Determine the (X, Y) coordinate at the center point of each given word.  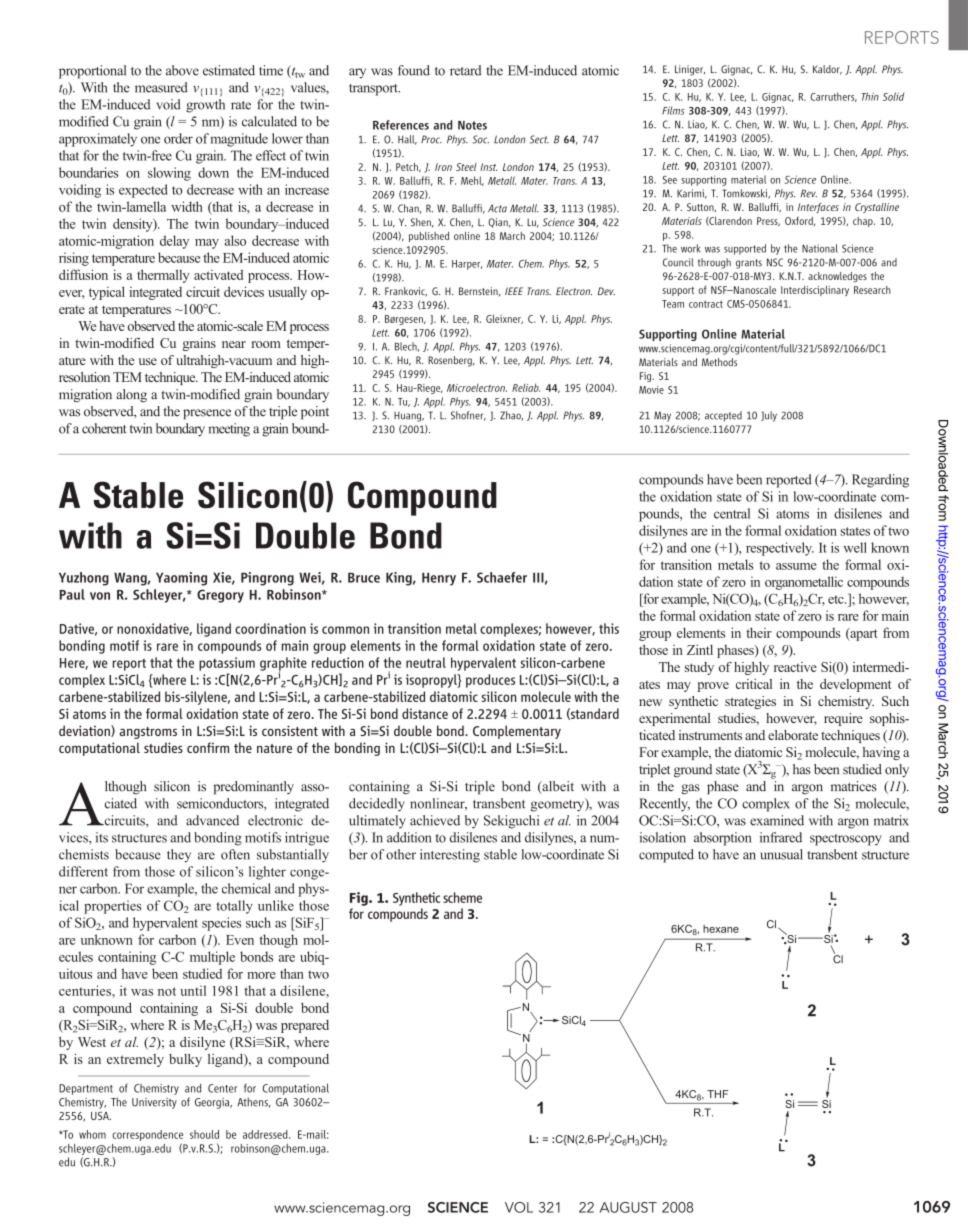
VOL (519, 1207)
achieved (435, 820)
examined (777, 820)
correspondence (147, 1137)
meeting (229, 430)
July (769, 416)
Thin (870, 96)
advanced (212, 820)
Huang (409, 417)
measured (161, 87)
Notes (472, 125)
